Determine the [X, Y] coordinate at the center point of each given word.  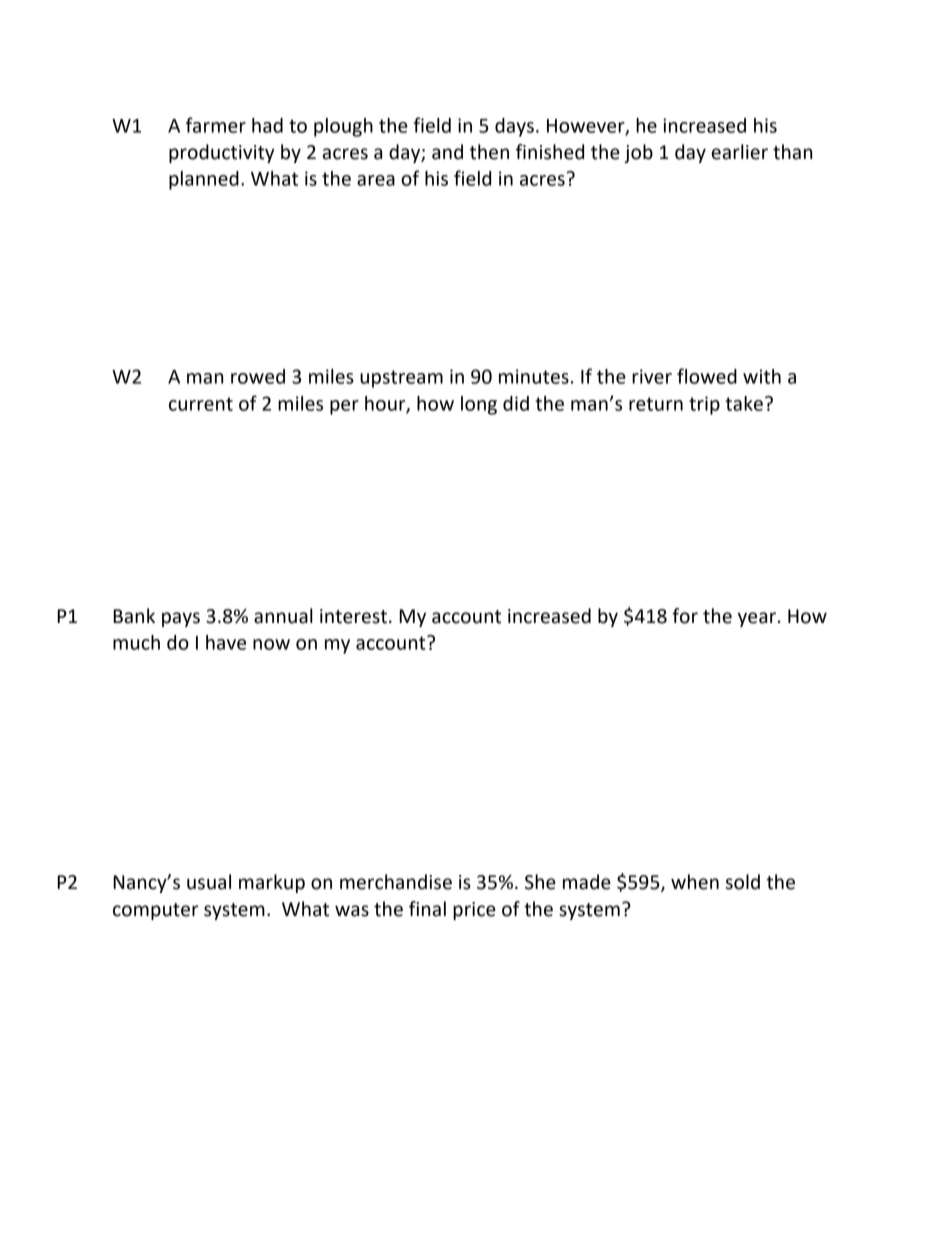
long [479, 405]
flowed [707, 376]
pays [181, 619]
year [757, 619]
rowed [258, 376]
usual [209, 882]
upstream [401, 379]
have [226, 642]
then [489, 152]
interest [353, 616]
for [685, 616]
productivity [222, 153]
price [474, 911]
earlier [740, 152]
